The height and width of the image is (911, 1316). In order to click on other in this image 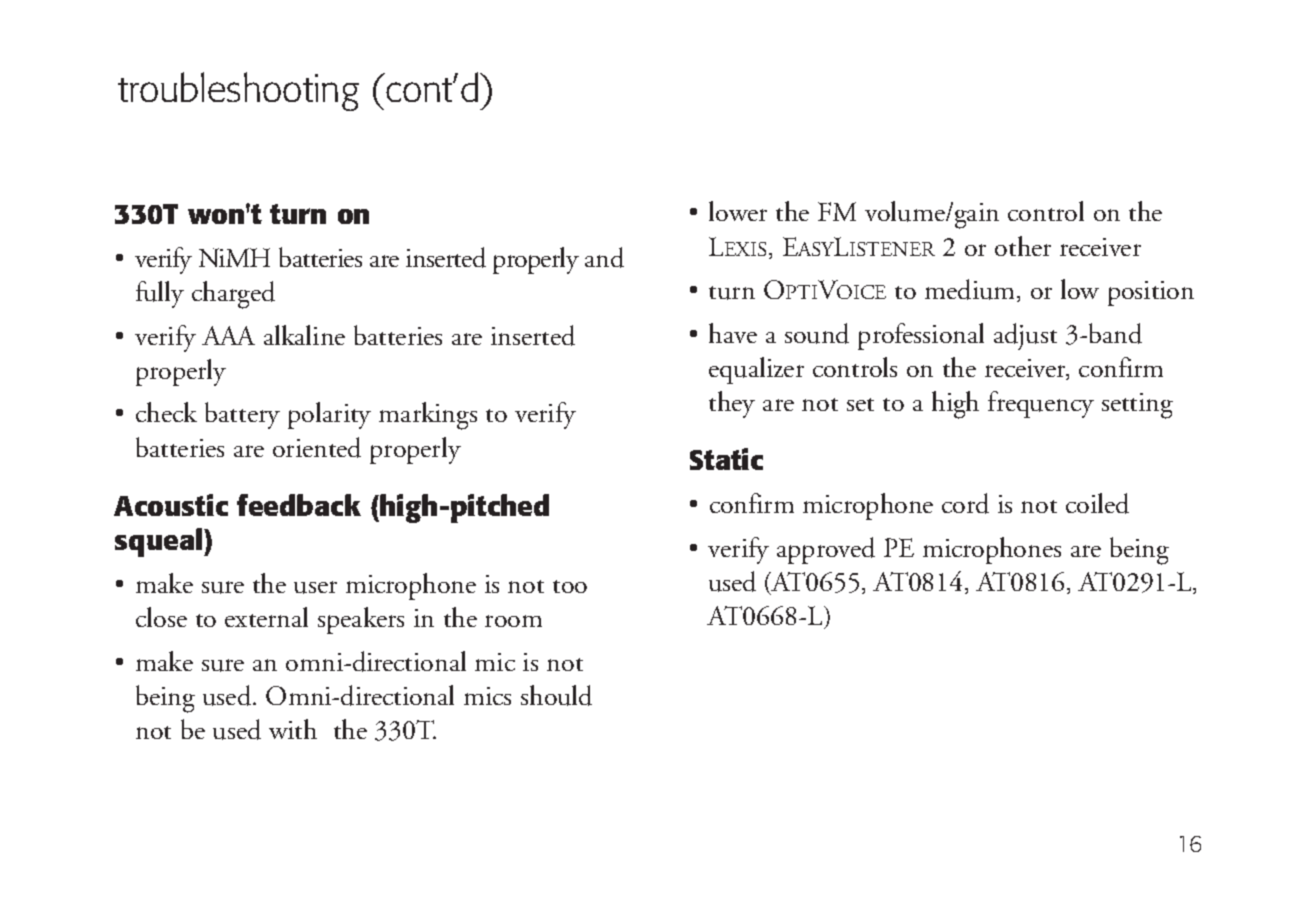, I will do `click(1023, 246)`.
